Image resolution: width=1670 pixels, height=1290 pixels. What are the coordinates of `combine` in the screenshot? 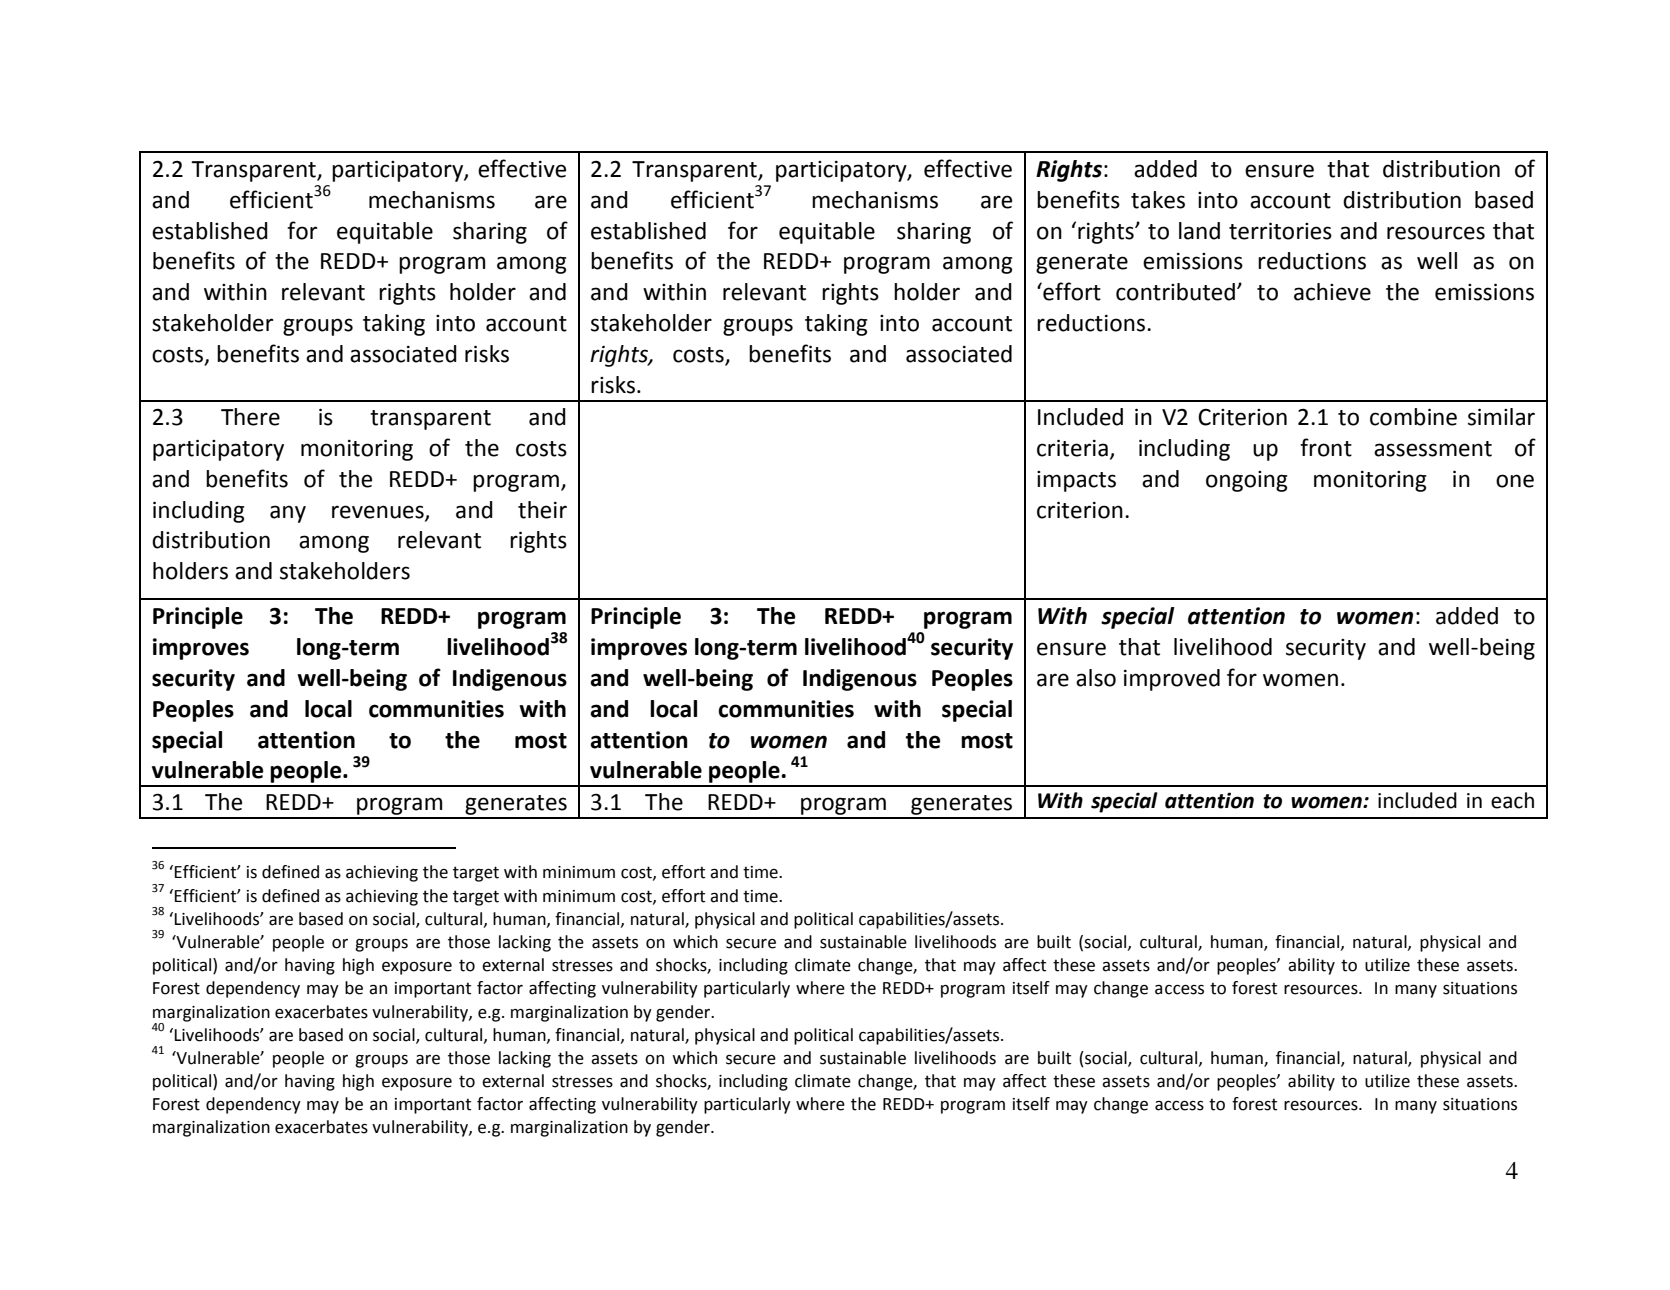 It's located at (1413, 417).
